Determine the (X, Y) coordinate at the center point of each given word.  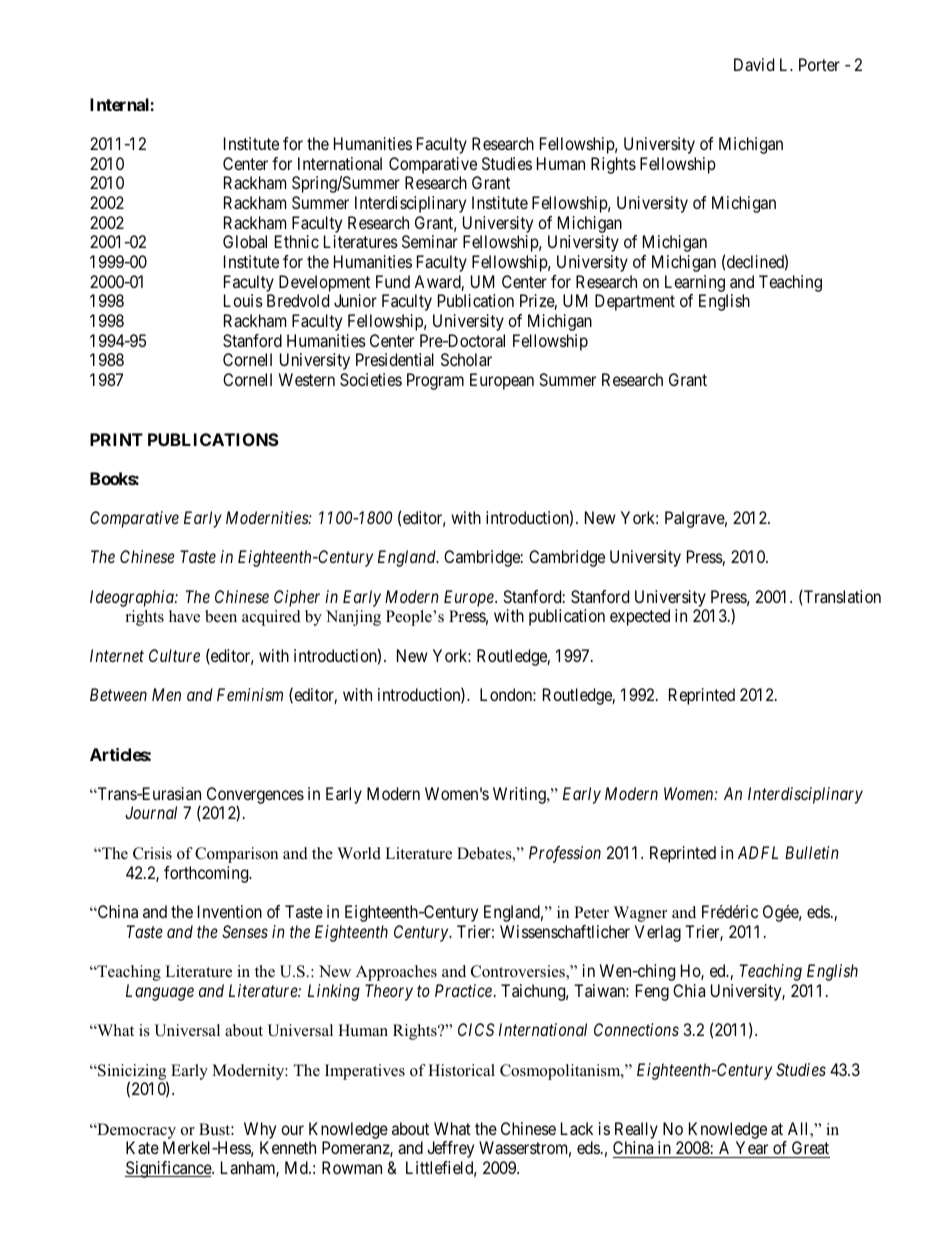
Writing (520, 795)
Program (435, 381)
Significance (169, 1169)
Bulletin (812, 852)
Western (307, 379)
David (754, 64)
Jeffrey (450, 1149)
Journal (151, 812)
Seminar (430, 241)
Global (245, 241)
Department (635, 302)
